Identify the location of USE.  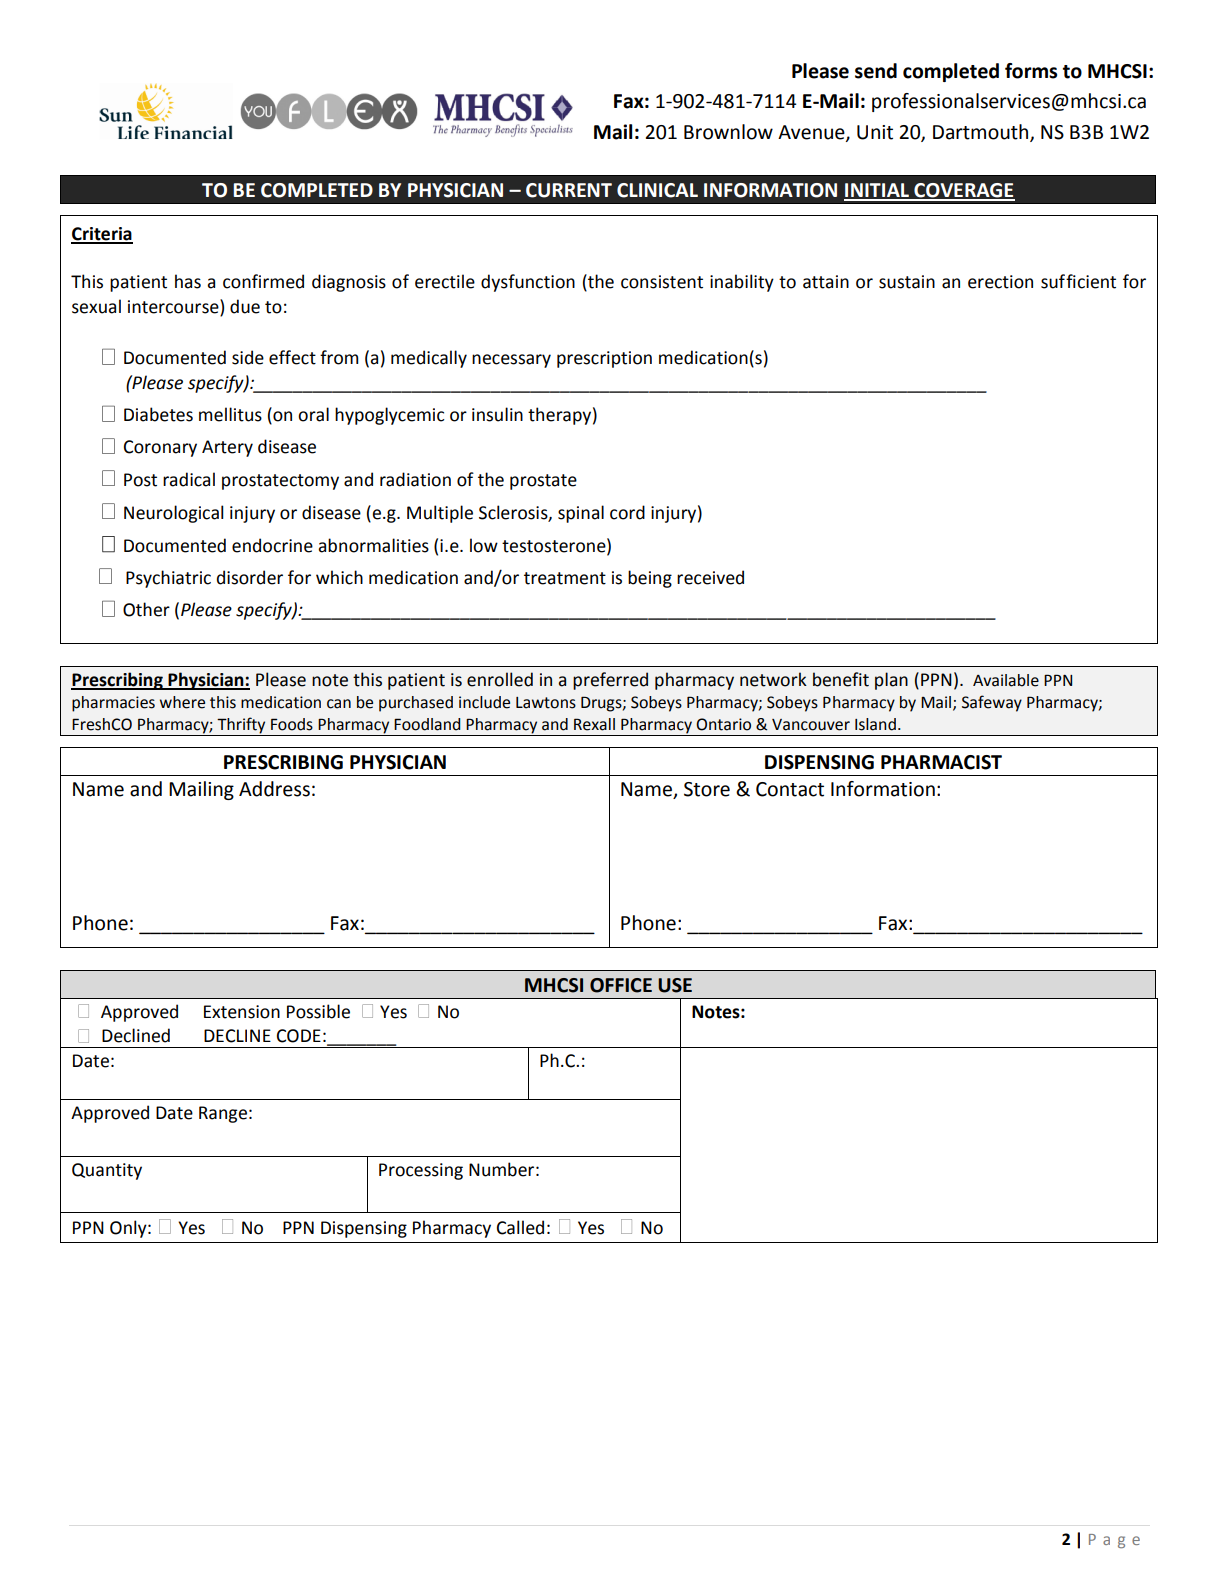
(675, 985).
